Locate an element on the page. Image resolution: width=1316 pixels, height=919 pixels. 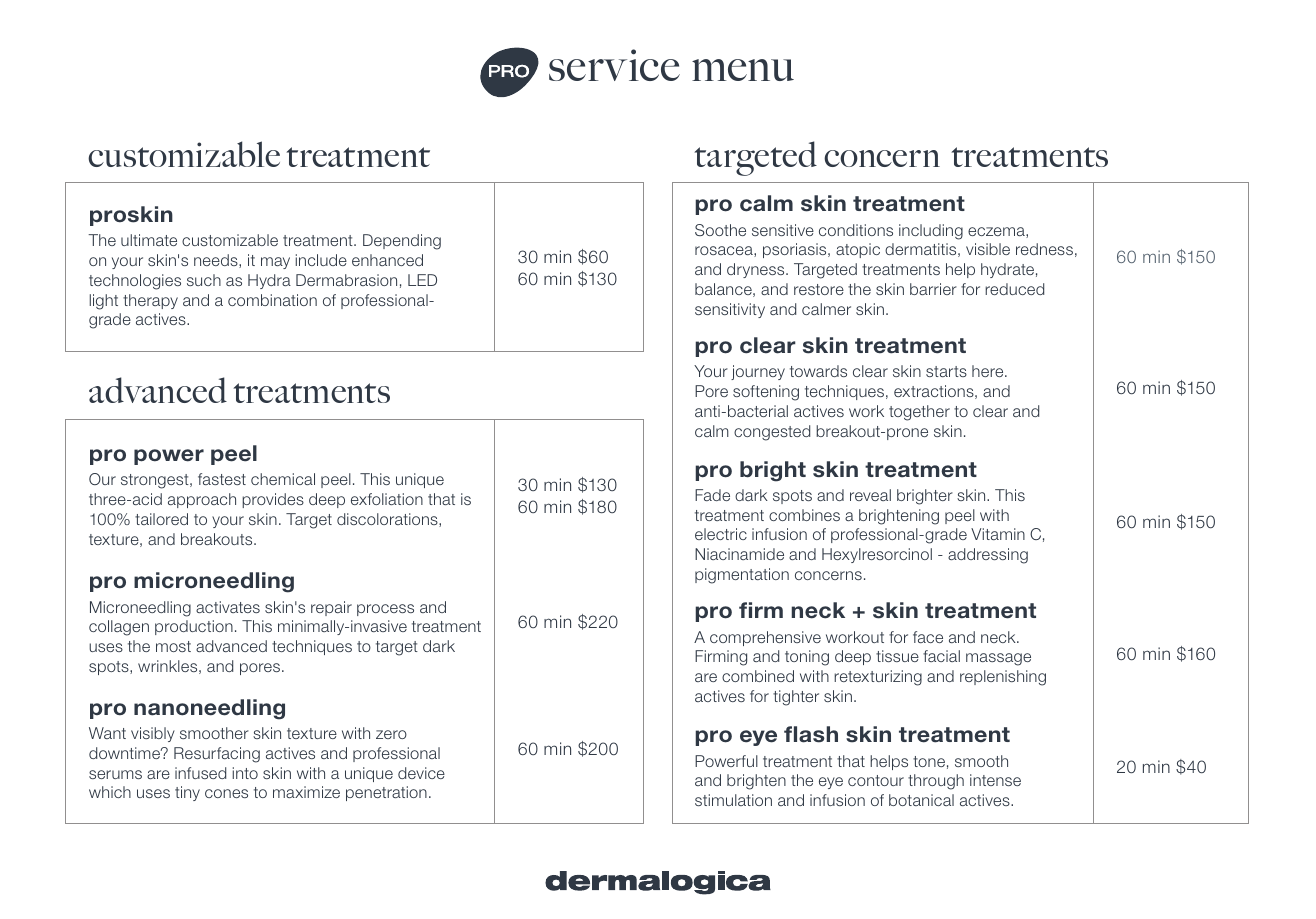
service is located at coordinates (614, 65).
